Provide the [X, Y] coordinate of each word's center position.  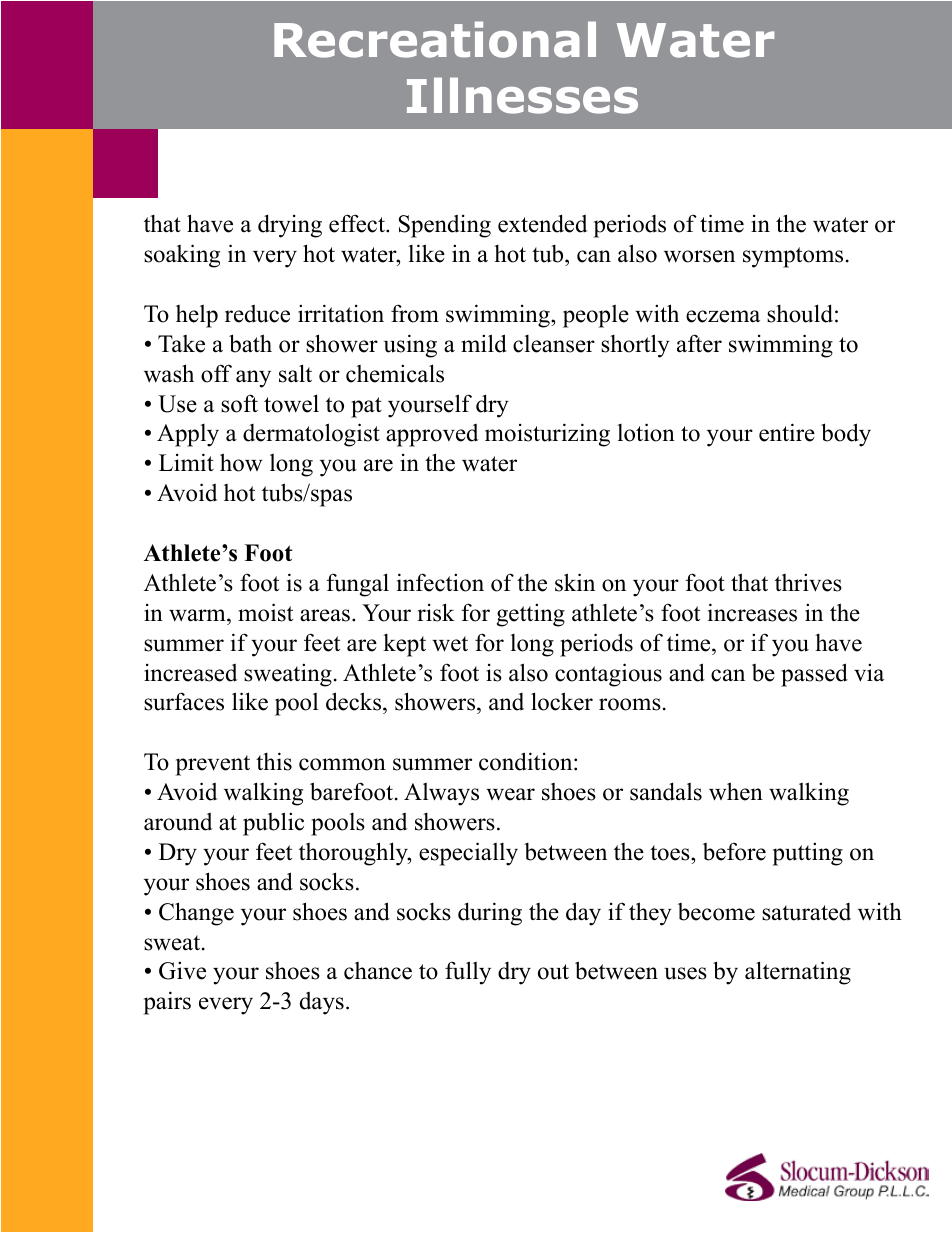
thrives [808, 582]
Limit [186, 462]
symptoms [793, 257]
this [274, 761]
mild [484, 343]
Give [182, 970]
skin [575, 582]
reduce [257, 314]
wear [510, 794]
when [736, 791]
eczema [723, 316]
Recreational [435, 39]
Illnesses [522, 95]
